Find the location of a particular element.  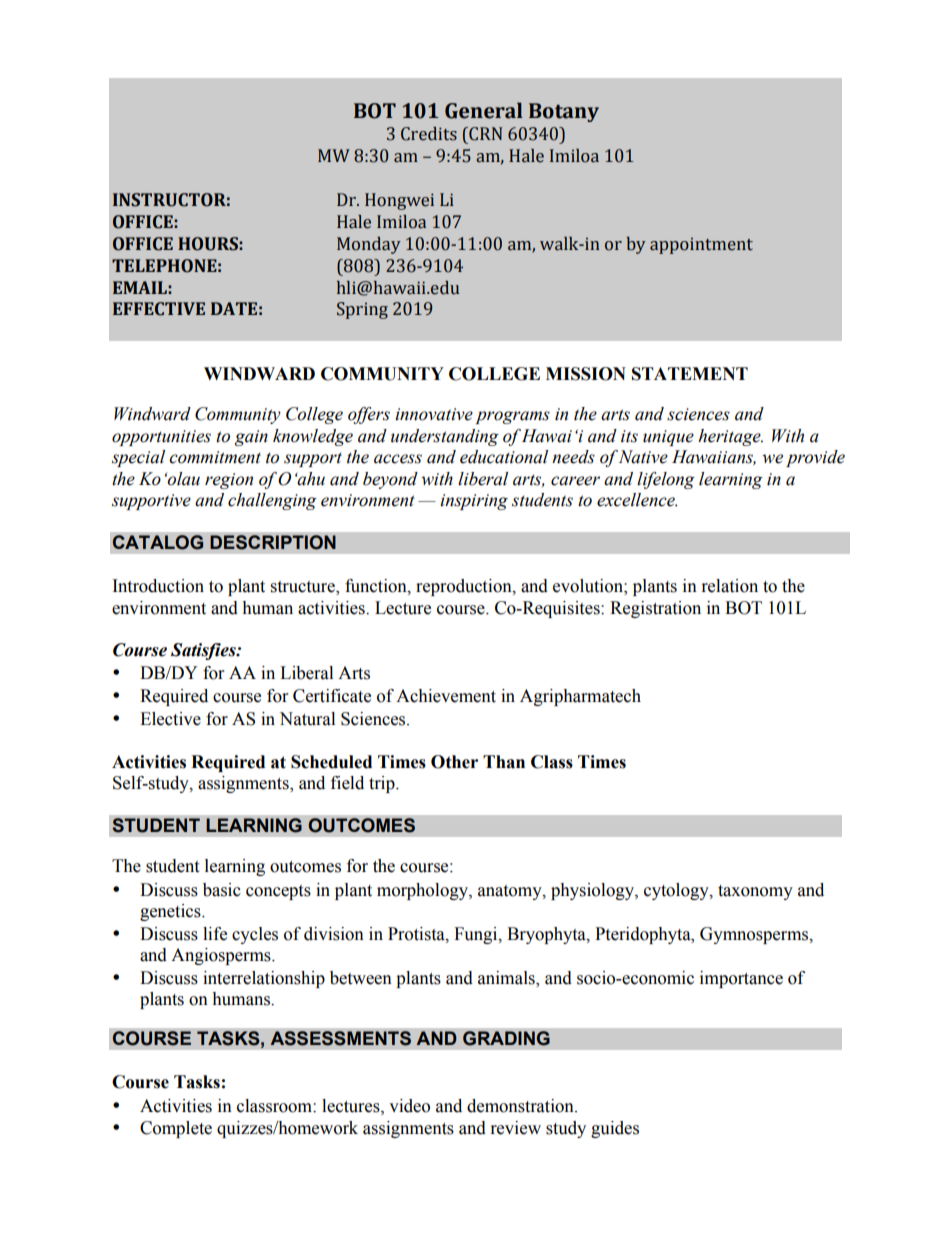

Introduction is located at coordinates (158, 586).
